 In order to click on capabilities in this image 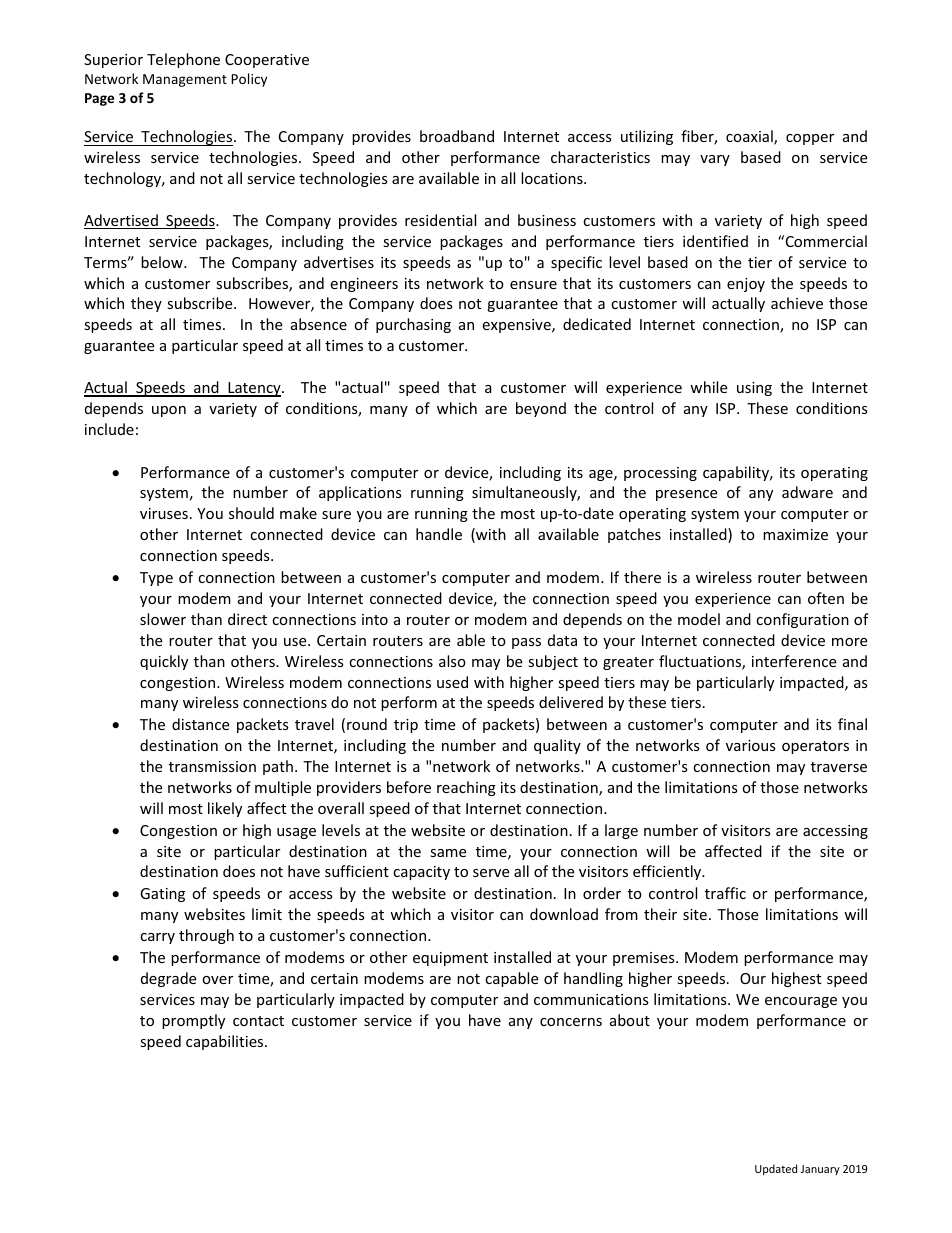, I will do `click(226, 1042)`.
